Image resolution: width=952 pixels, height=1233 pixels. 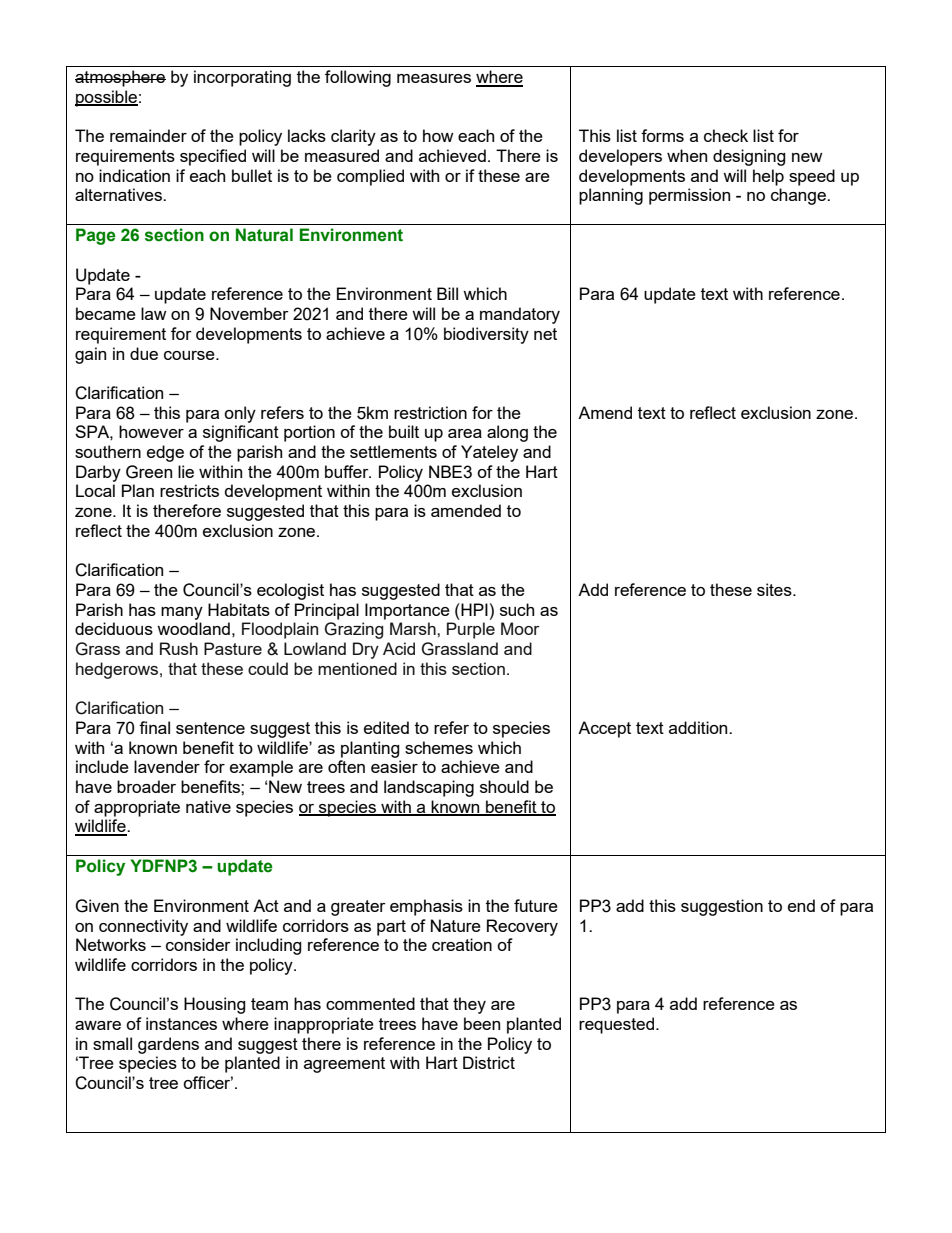 What do you see at coordinates (699, 727) in the document?
I see `addition` at bounding box center [699, 727].
